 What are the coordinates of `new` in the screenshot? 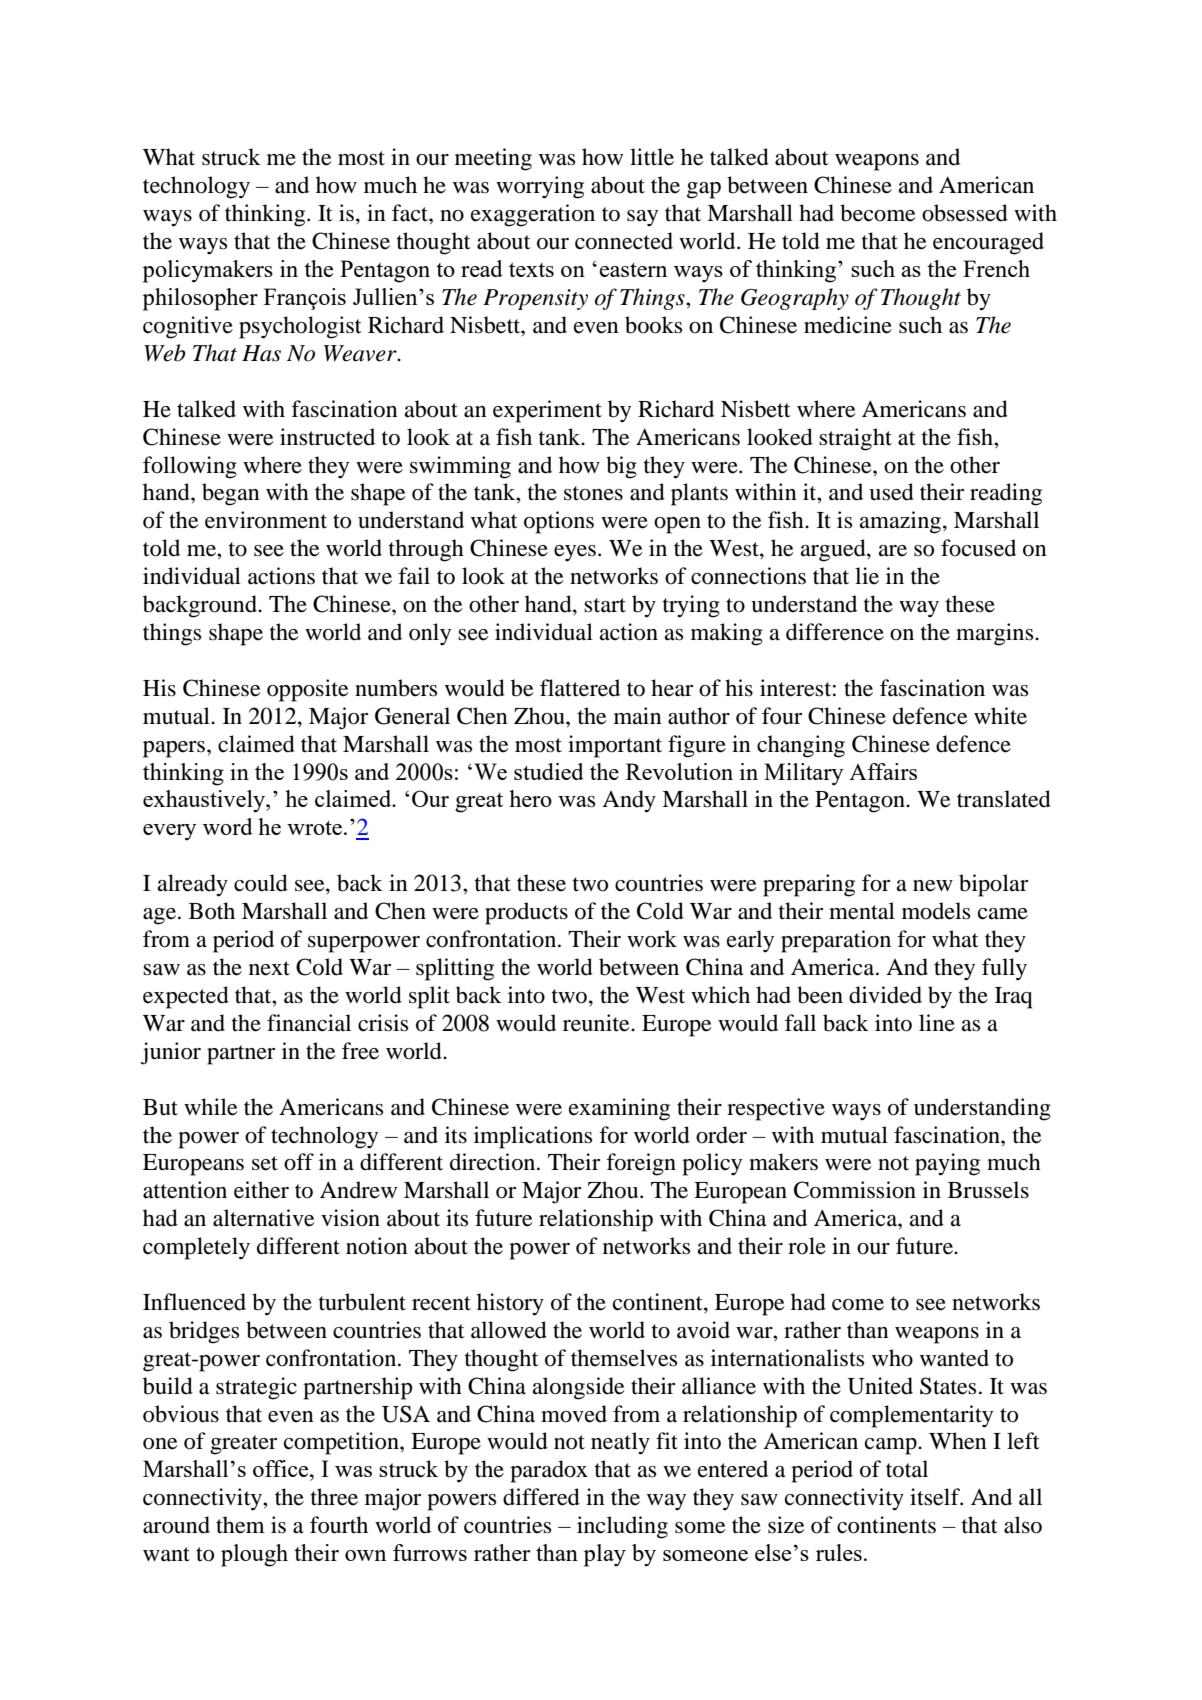 It's located at (933, 886).
